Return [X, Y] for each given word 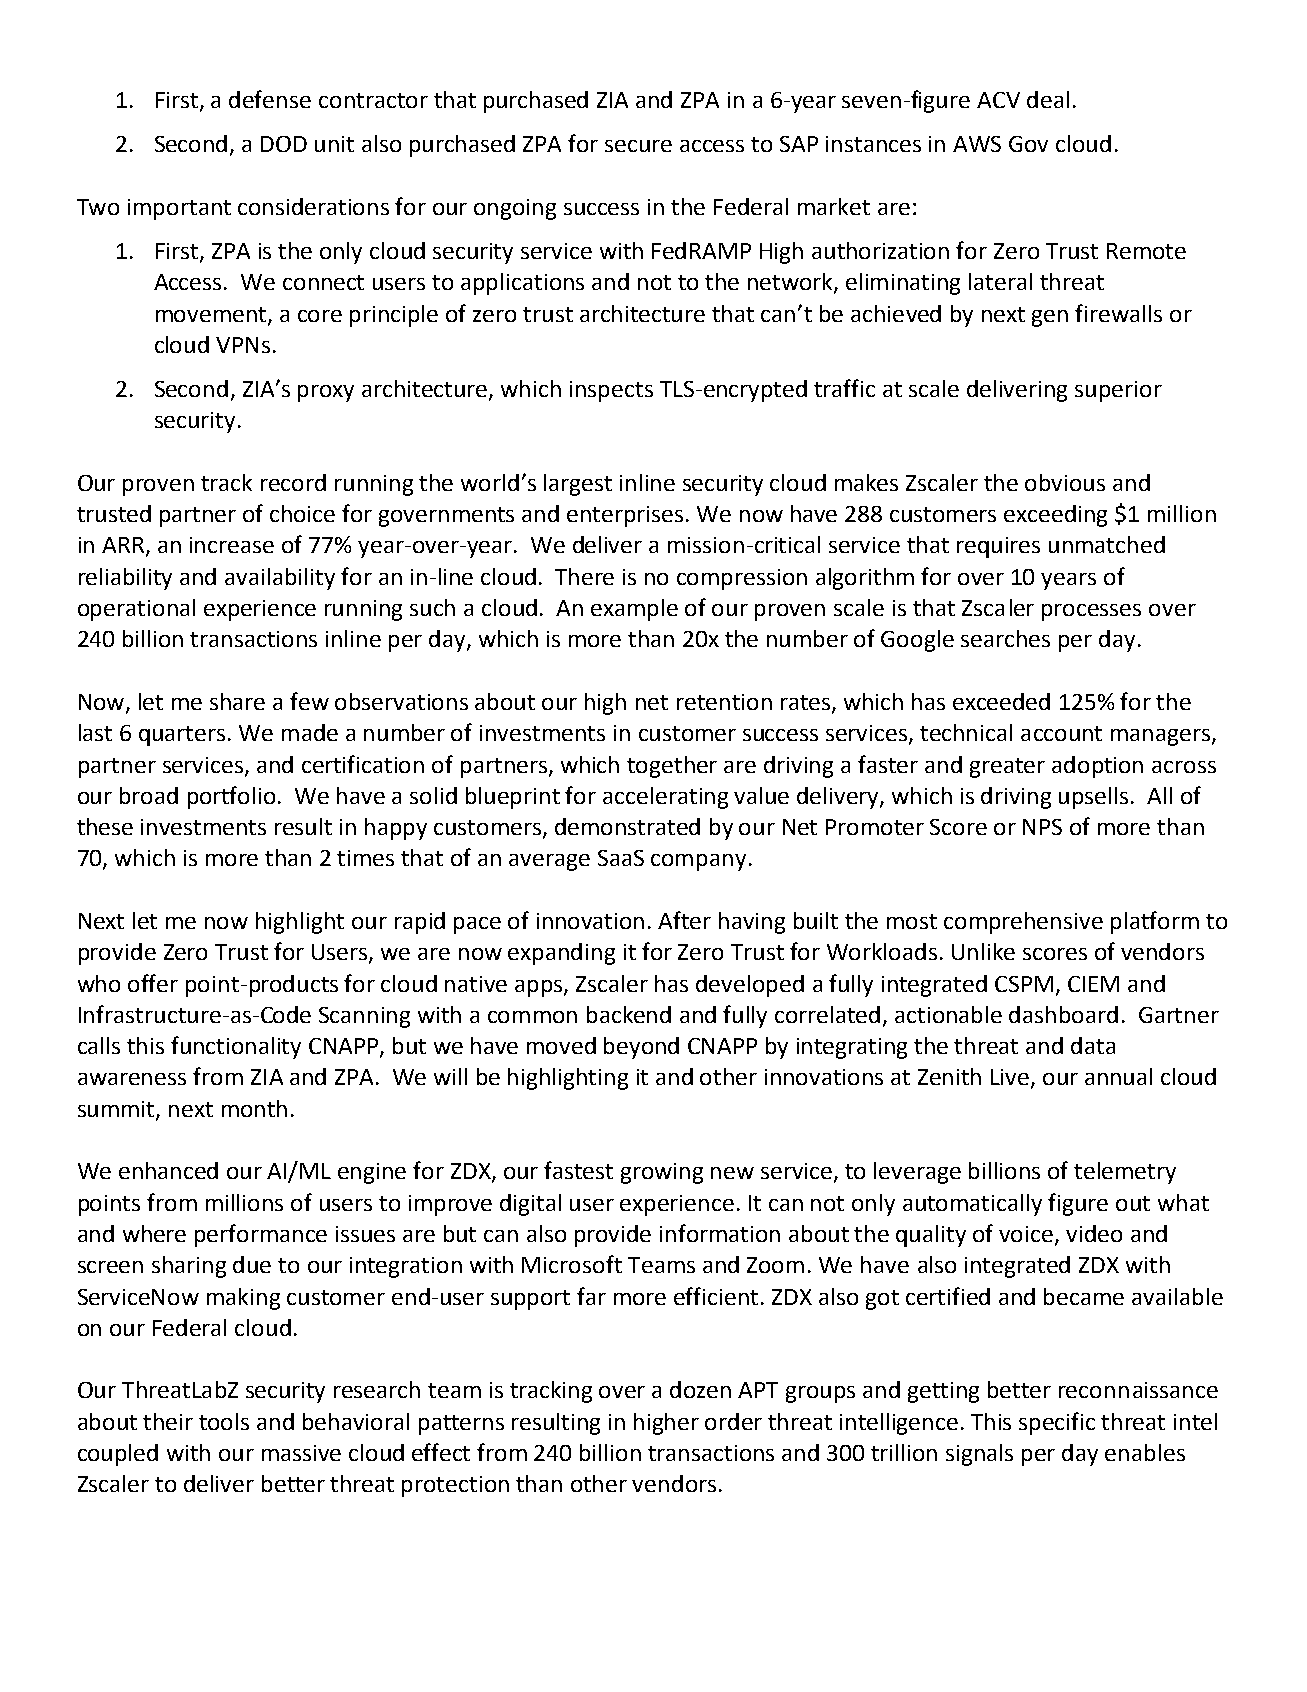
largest [578, 485]
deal [1048, 99]
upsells [1093, 798]
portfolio [233, 797]
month [254, 1108]
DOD [284, 144]
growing [662, 1173]
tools [224, 1421]
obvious [1065, 482]
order [733, 1421]
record [293, 482]
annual [1118, 1076]
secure [638, 146]
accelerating [665, 798]
